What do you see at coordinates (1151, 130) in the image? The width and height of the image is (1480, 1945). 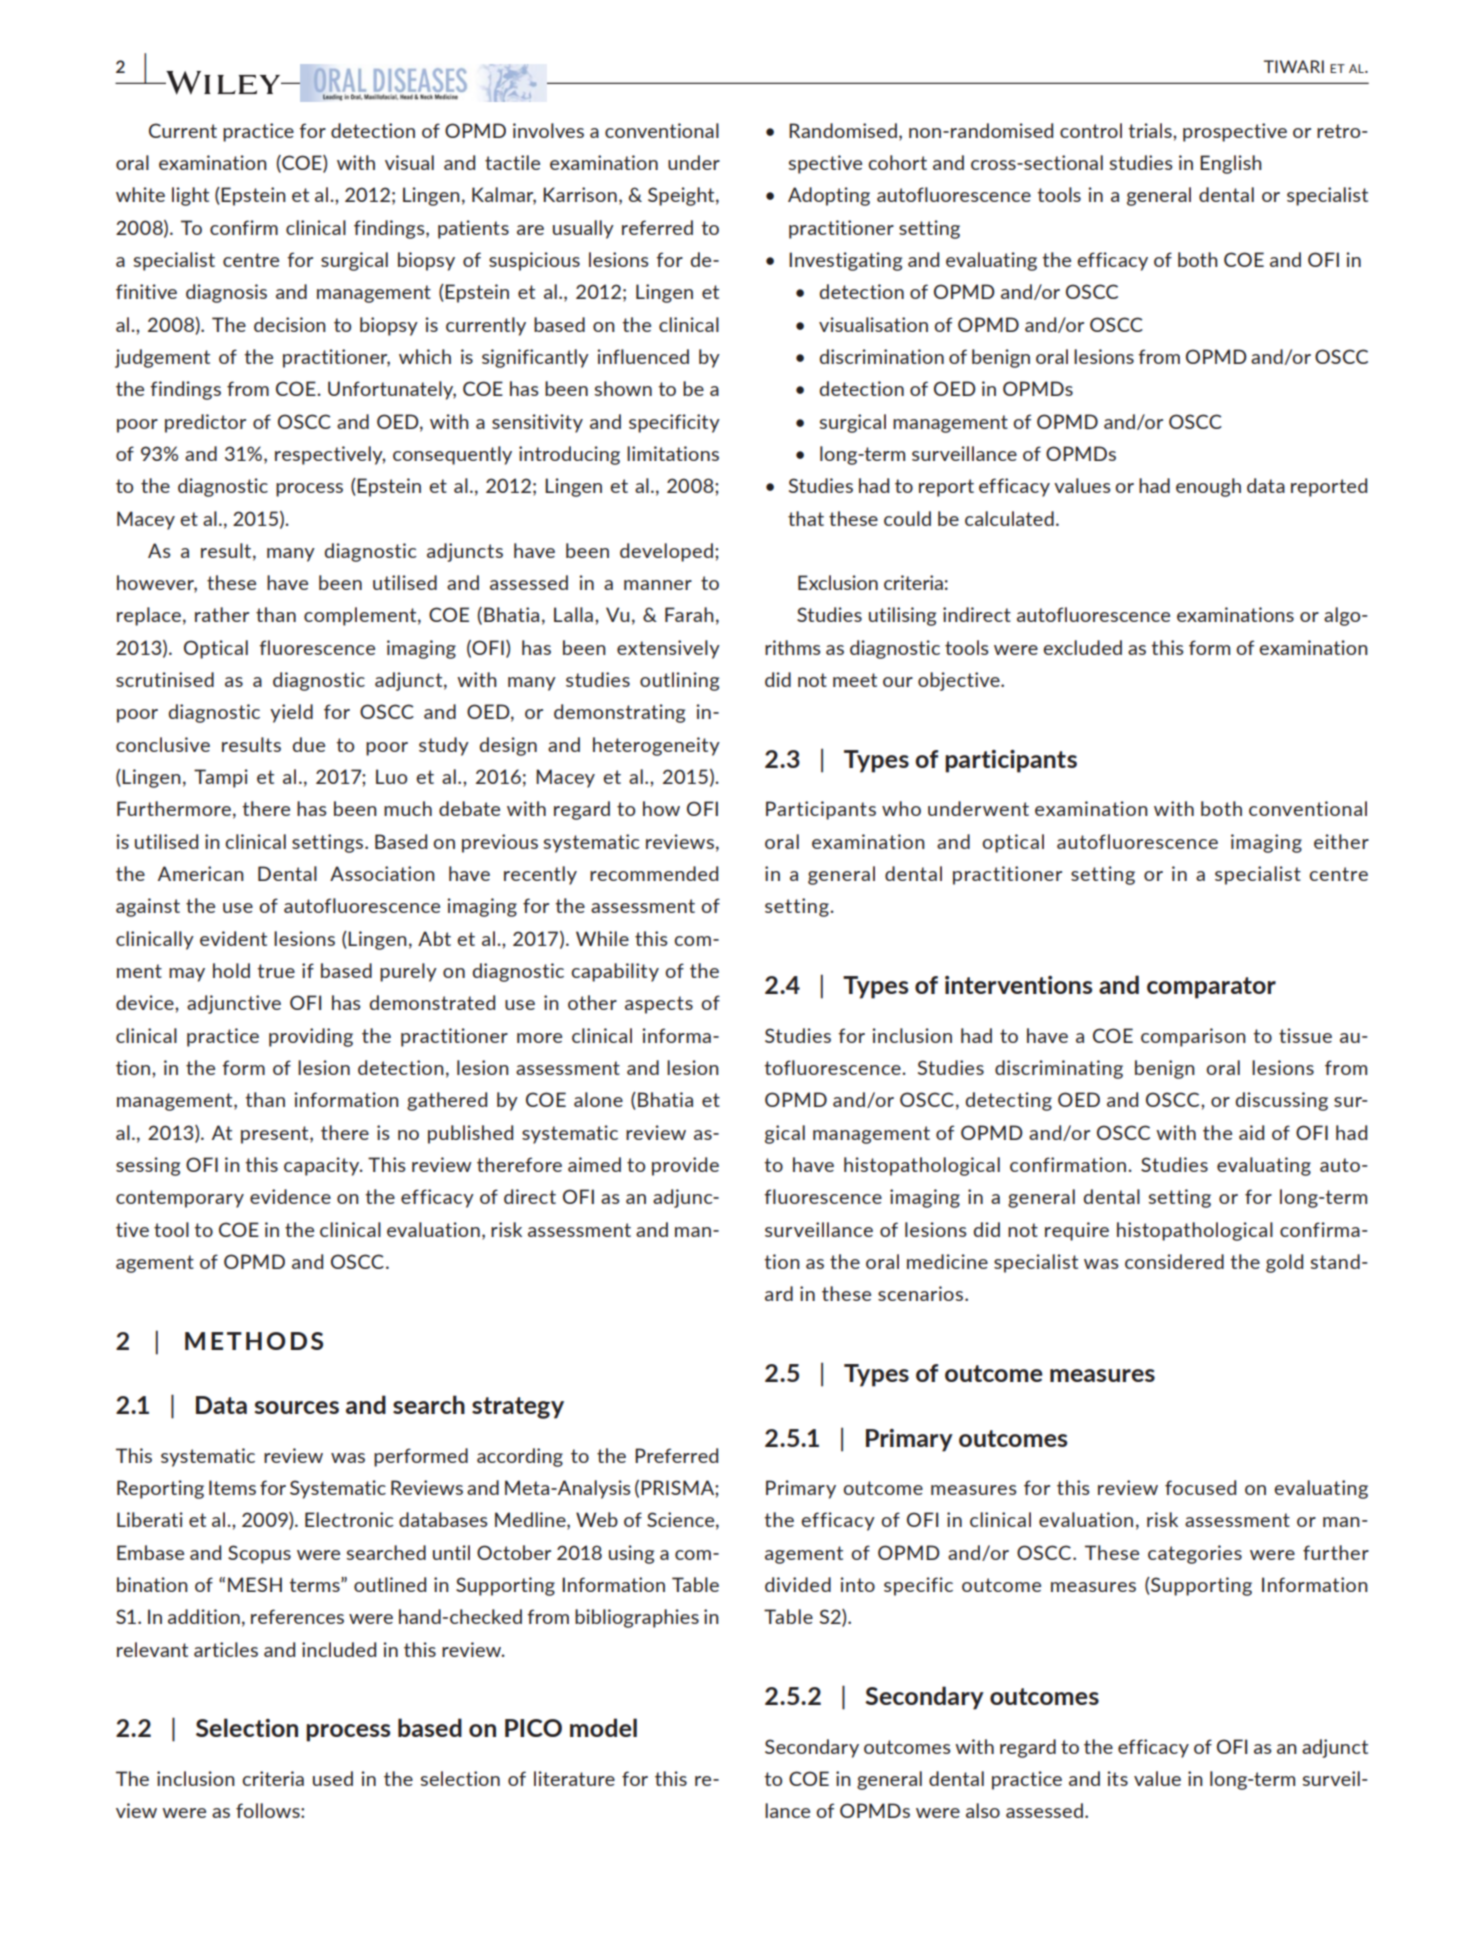 I see `trials` at bounding box center [1151, 130].
